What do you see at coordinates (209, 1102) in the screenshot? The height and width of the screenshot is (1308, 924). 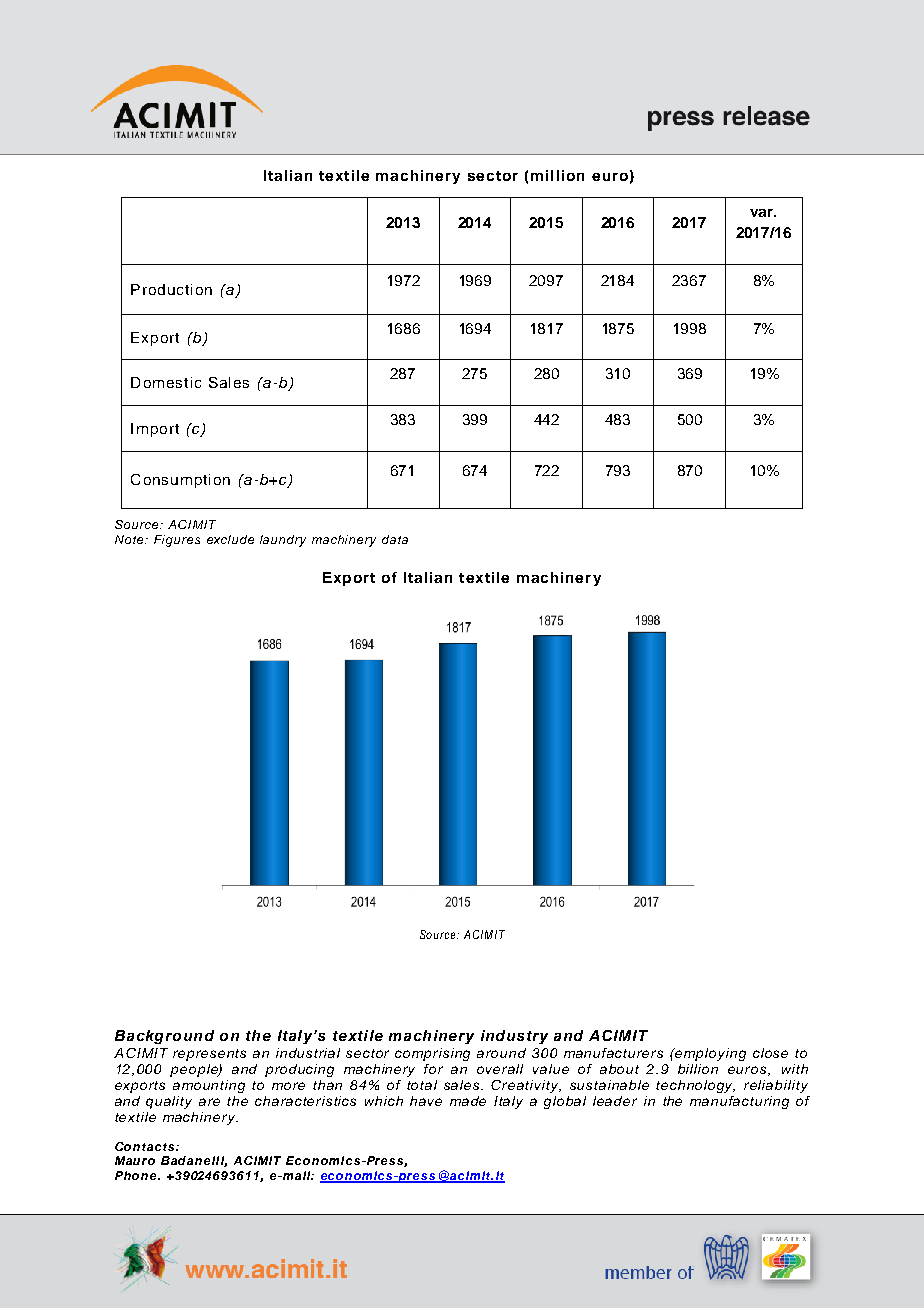 I see `are` at bounding box center [209, 1102].
